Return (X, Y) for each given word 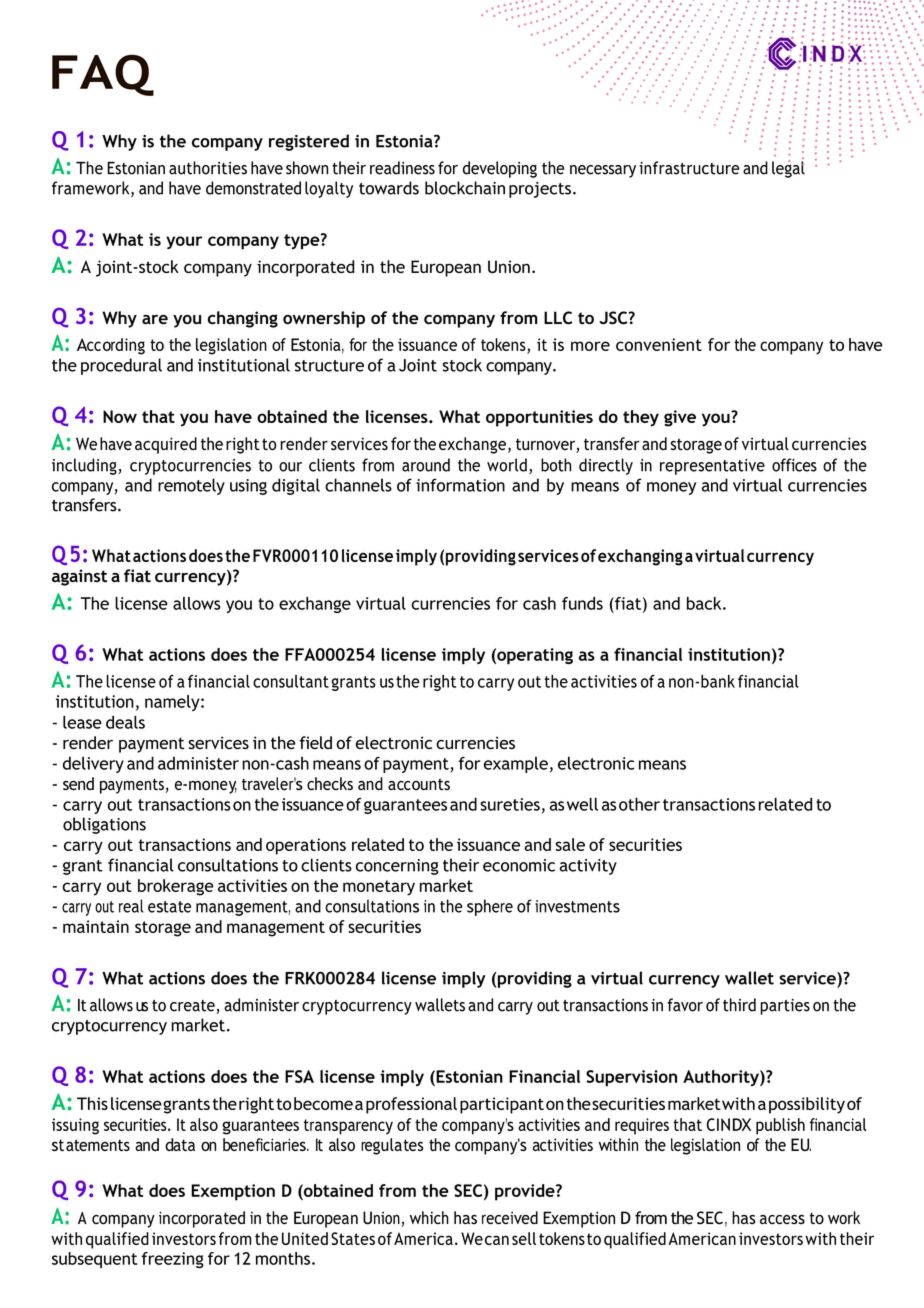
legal (788, 169)
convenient (659, 344)
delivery (93, 765)
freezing (173, 1260)
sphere (490, 907)
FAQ (103, 75)
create (193, 1007)
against (79, 577)
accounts (419, 784)
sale (570, 844)
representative (712, 467)
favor (685, 1005)
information (460, 485)
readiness (402, 168)
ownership (324, 319)
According (111, 346)
